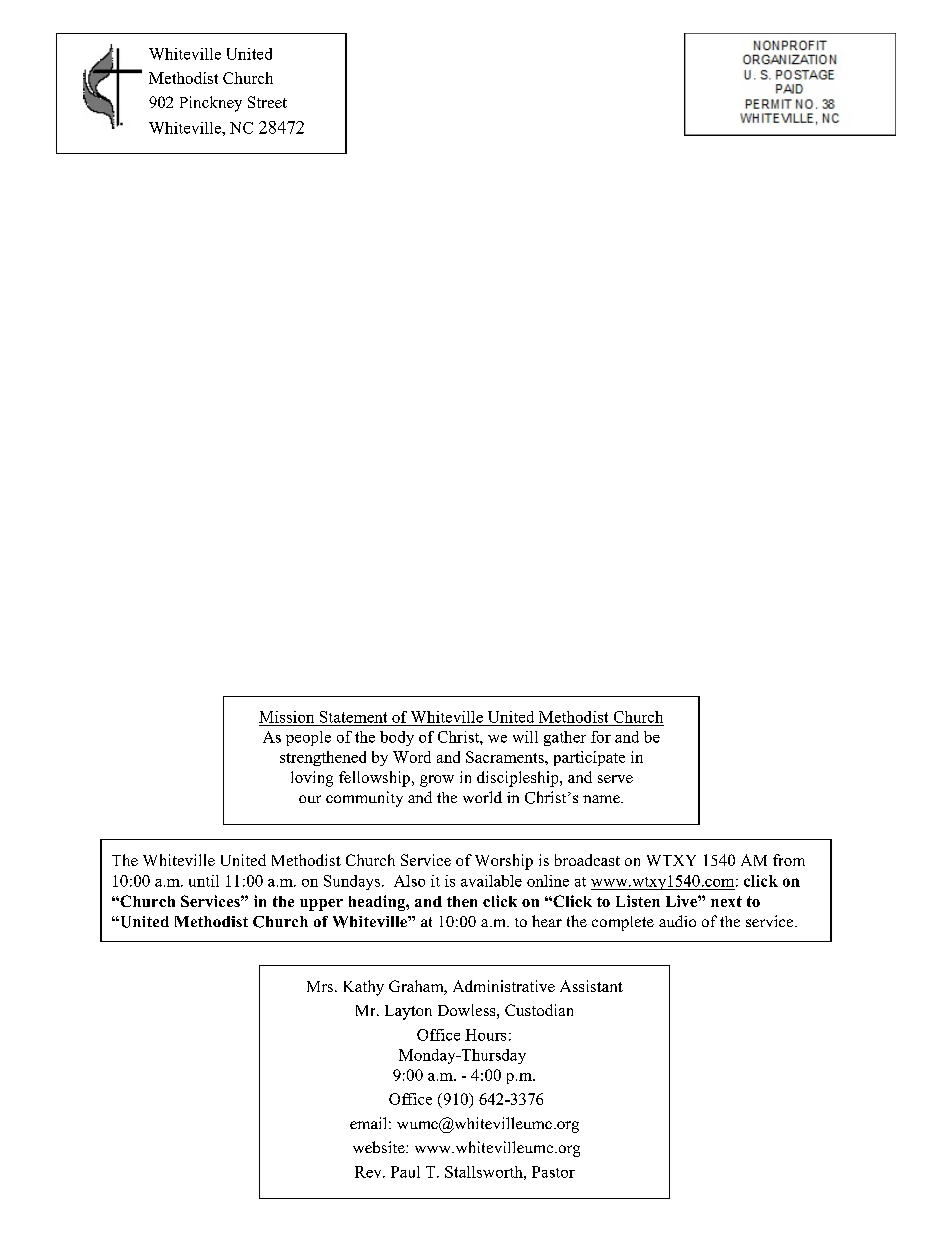 The image size is (952, 1233). What do you see at coordinates (591, 986) in the screenshot?
I see `Assistant` at bounding box center [591, 986].
